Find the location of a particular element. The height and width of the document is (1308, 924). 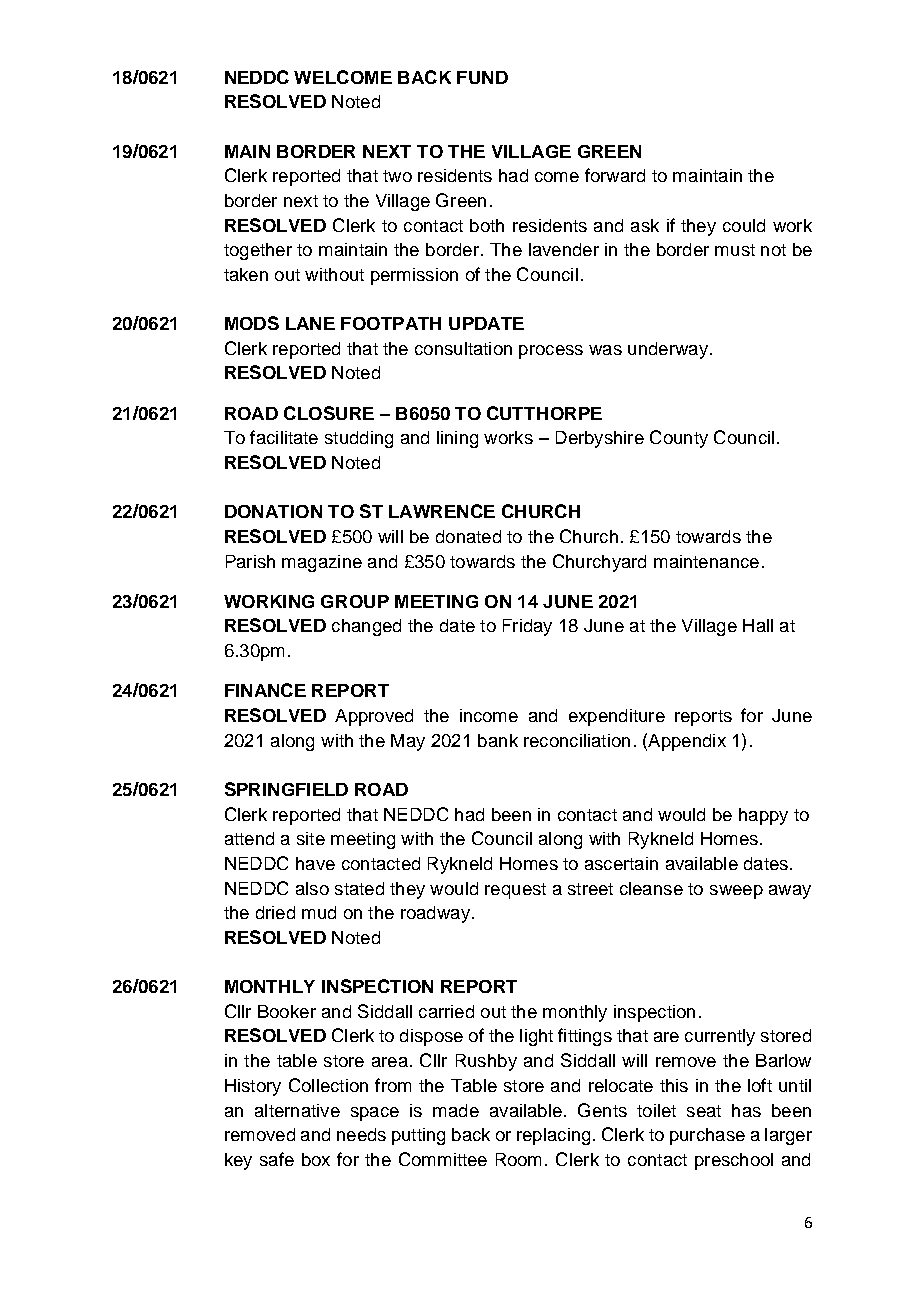

Friday is located at coordinates (527, 627).
